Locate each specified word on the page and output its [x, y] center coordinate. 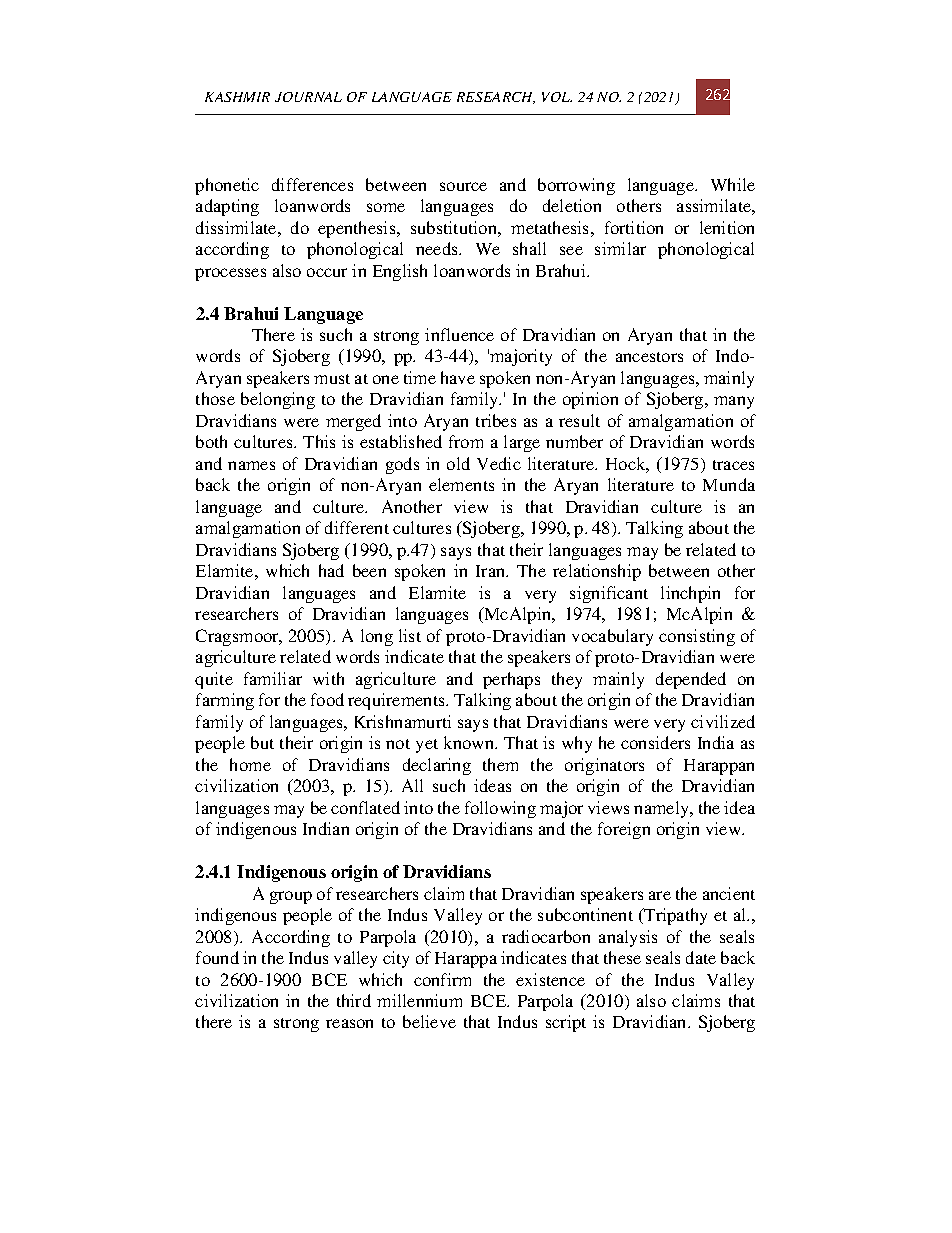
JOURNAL [308, 97]
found [217, 957]
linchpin [690, 594]
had [331, 570]
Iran [492, 571]
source [463, 186]
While [733, 184]
